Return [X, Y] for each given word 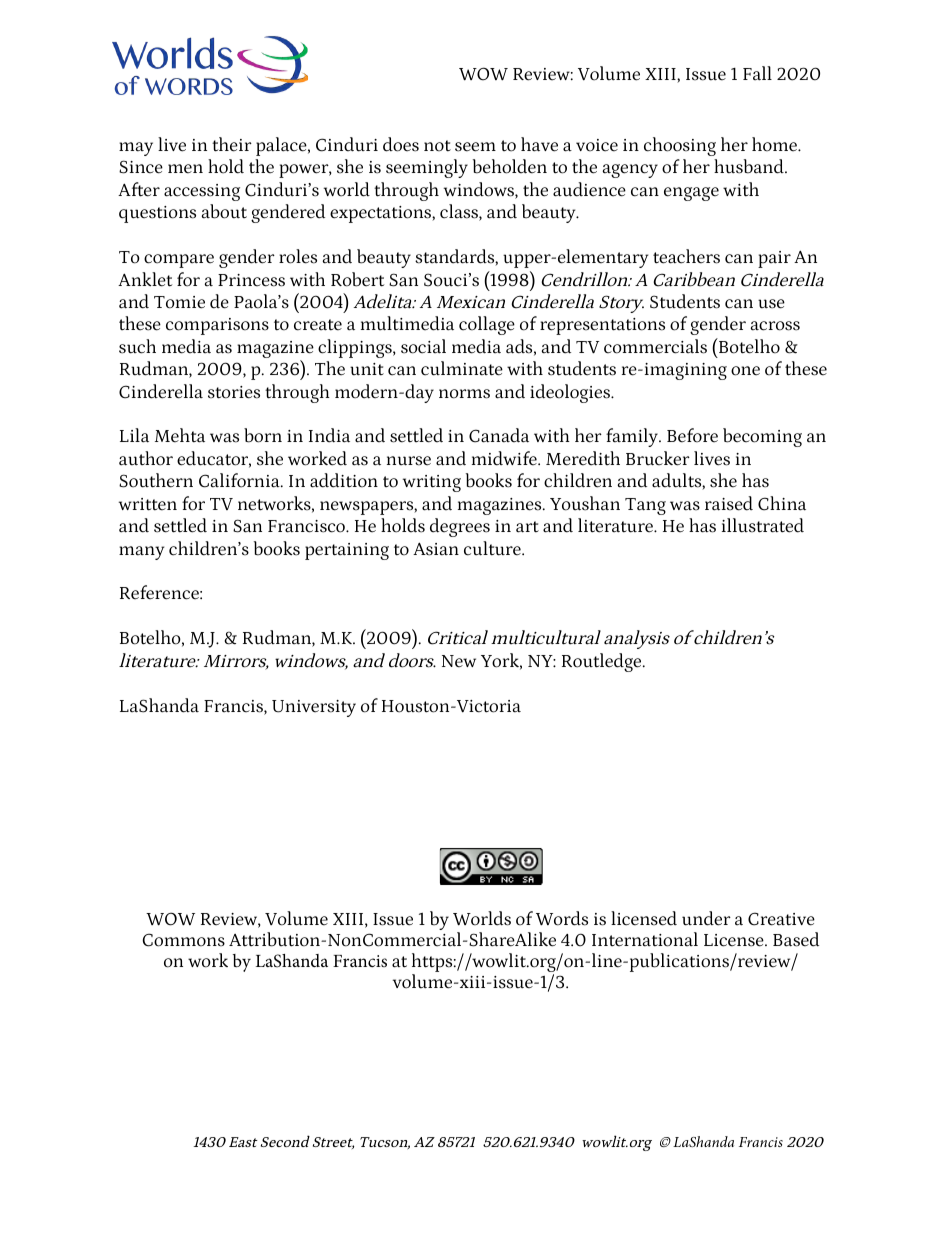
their [232, 144]
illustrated [763, 525]
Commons [183, 940]
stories [234, 392]
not [437, 146]
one [745, 371]
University [314, 708]
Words [562, 918]
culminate [462, 368]
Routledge [603, 662]
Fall [757, 73]
